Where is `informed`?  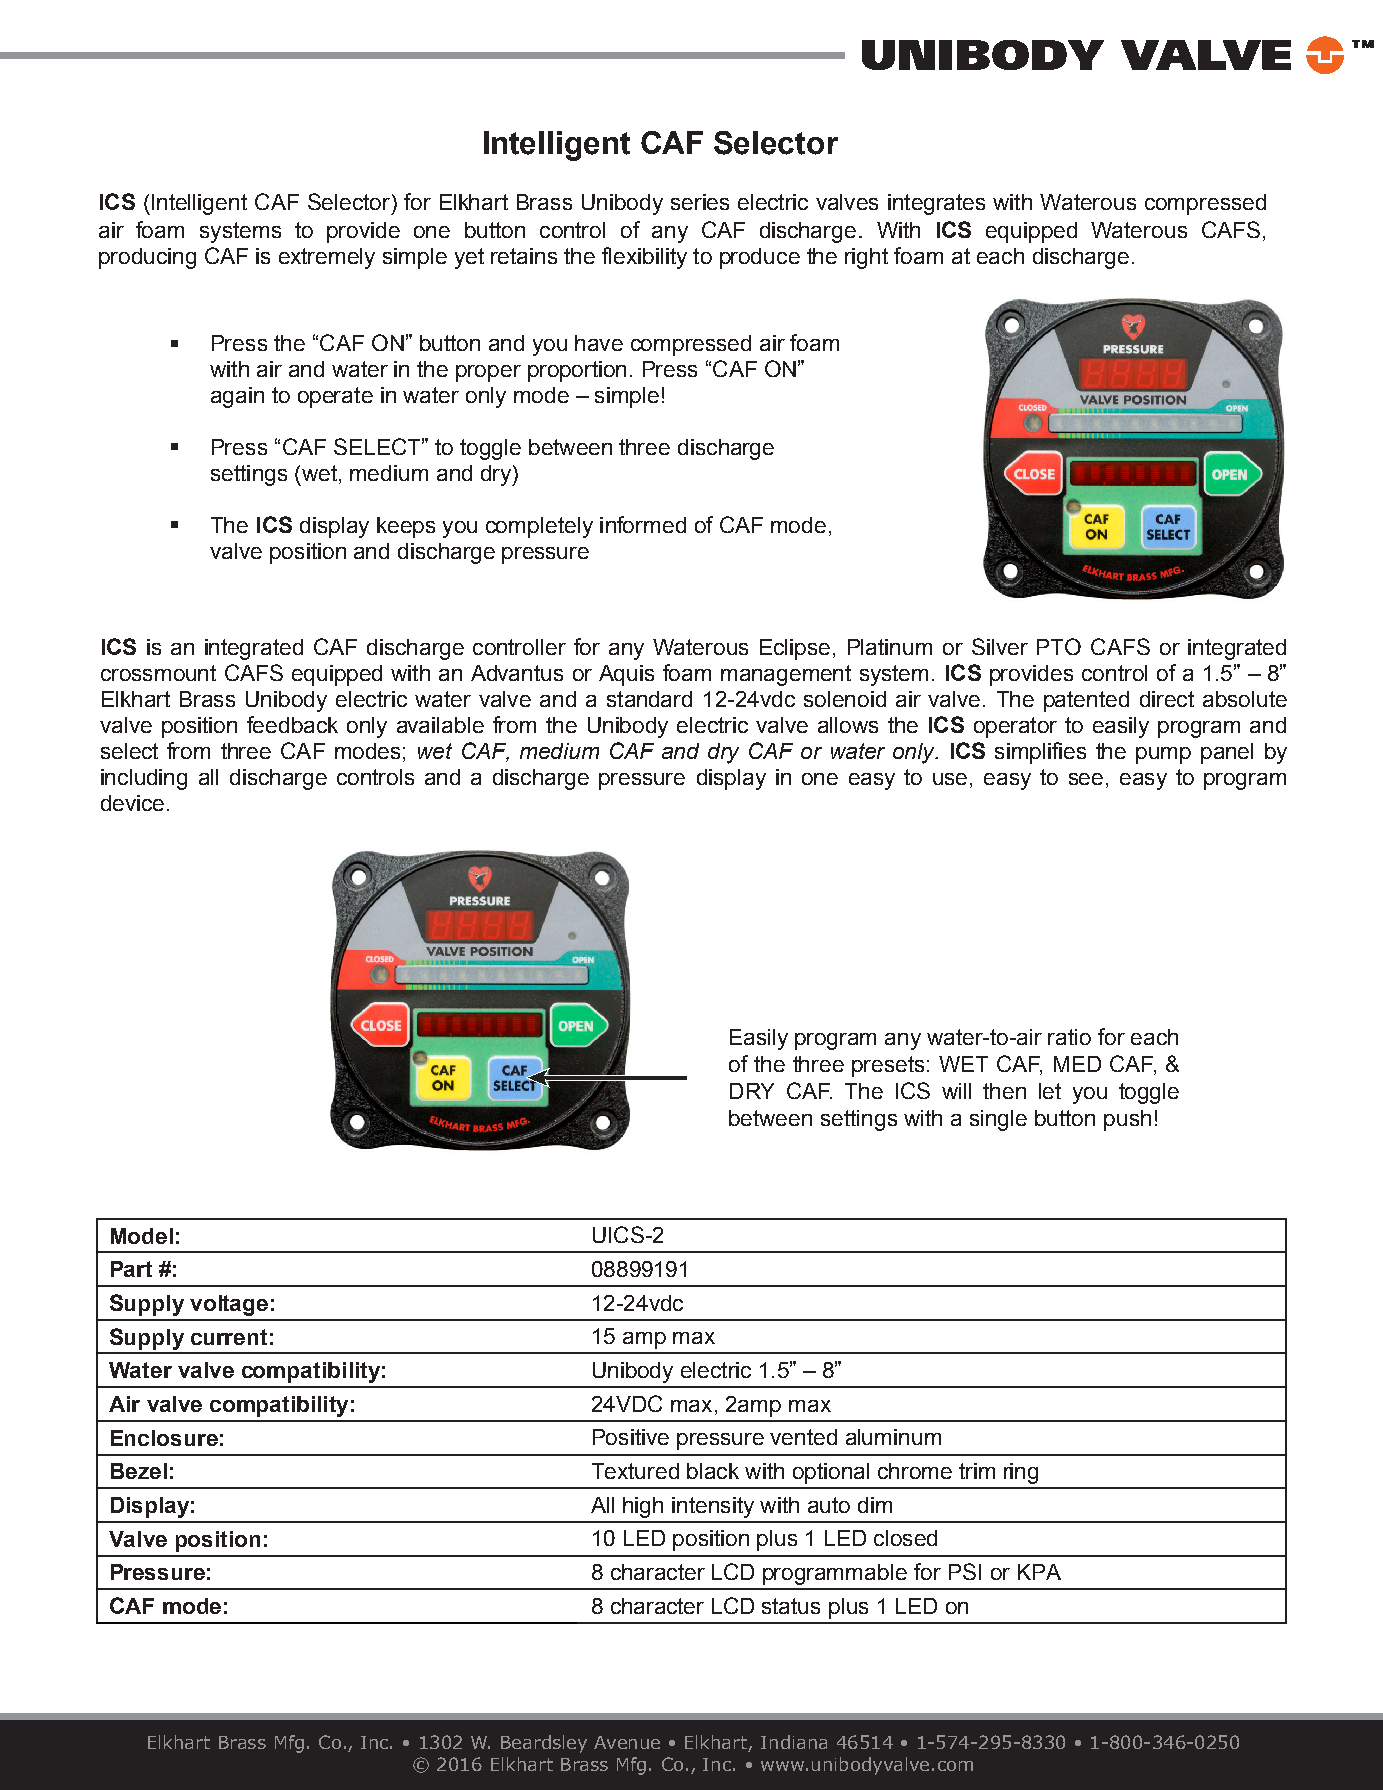
informed is located at coordinates (643, 524).
